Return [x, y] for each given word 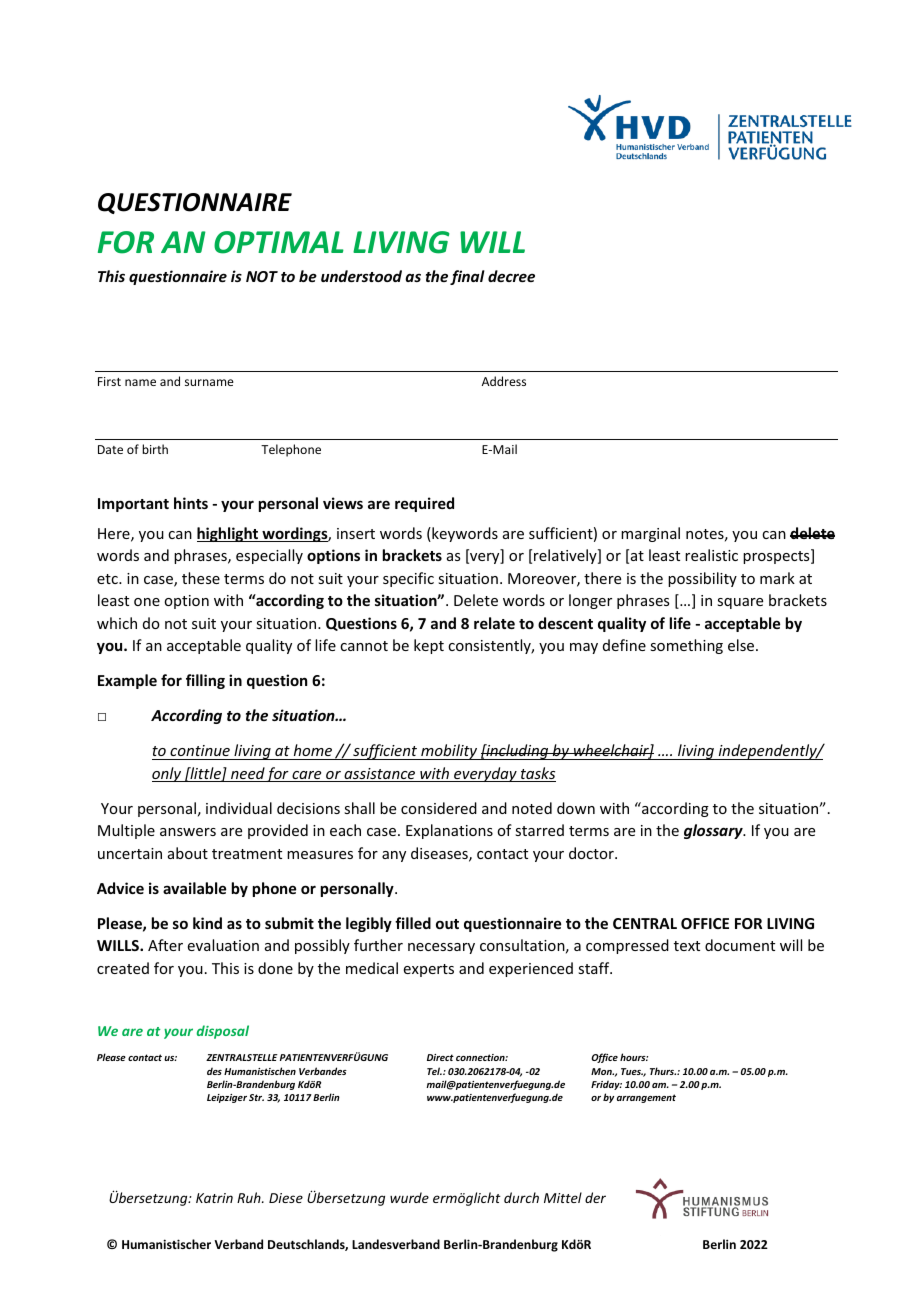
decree [511, 276]
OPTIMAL [279, 242]
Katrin [214, 1198]
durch [521, 1197]
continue [200, 750]
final [467, 277]
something [686, 646]
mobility [449, 752]
